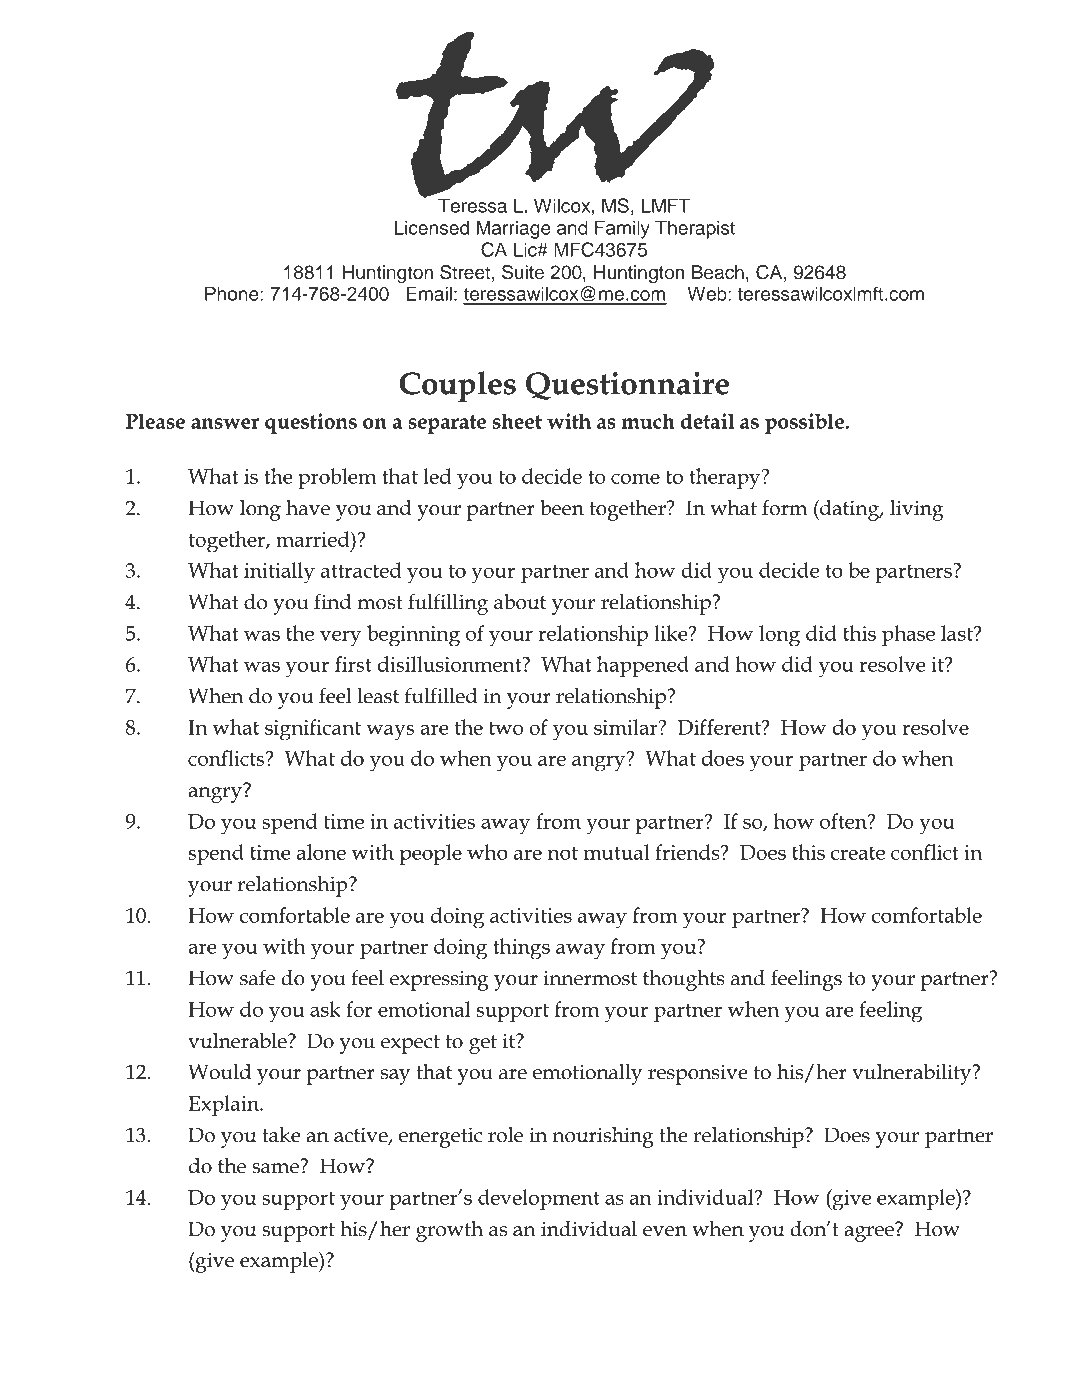  Describe the element at coordinates (520, 601) in the document. I see `about` at that location.
